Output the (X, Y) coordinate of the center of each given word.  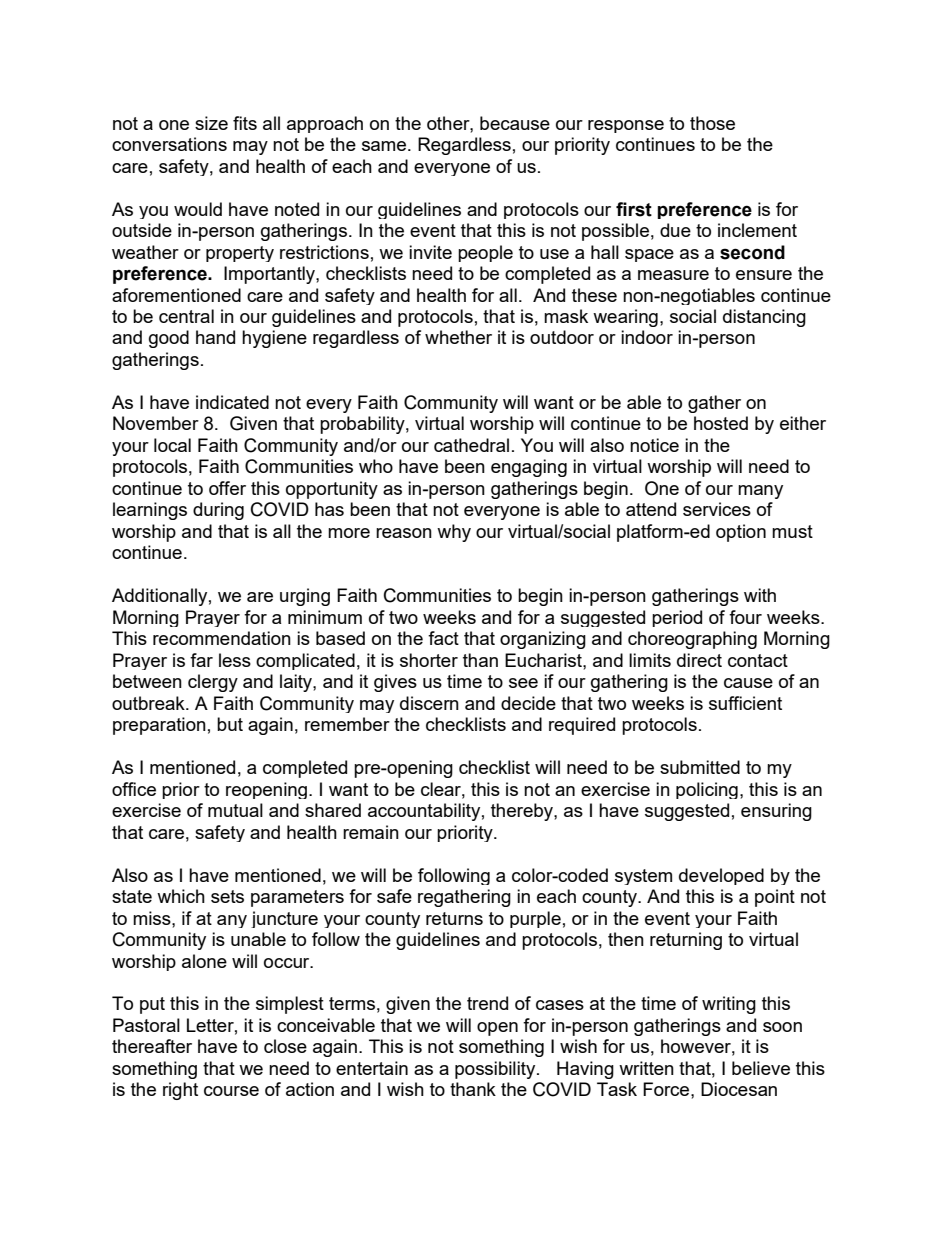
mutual (235, 810)
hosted (721, 423)
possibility (496, 1070)
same (385, 146)
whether (458, 337)
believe (761, 1068)
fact (443, 638)
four (745, 617)
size (211, 123)
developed (721, 876)
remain (371, 832)
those (712, 123)
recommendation (222, 638)
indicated (232, 402)
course (231, 1091)
